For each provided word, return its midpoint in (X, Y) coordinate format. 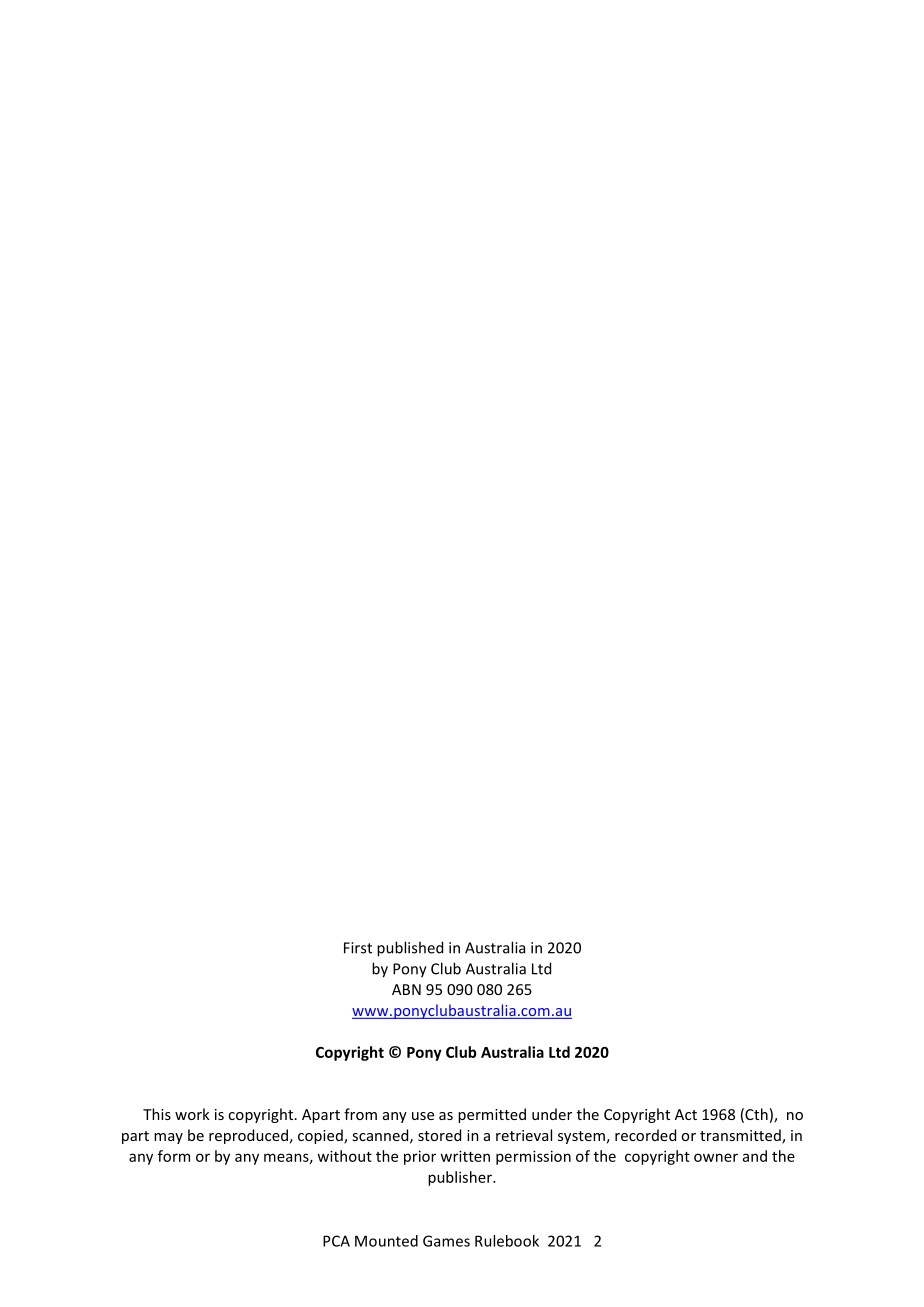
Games (446, 1241)
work (192, 1114)
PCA (336, 1241)
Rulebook (507, 1241)
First (358, 948)
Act (686, 1114)
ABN (406, 989)
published (410, 949)
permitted (492, 1115)
